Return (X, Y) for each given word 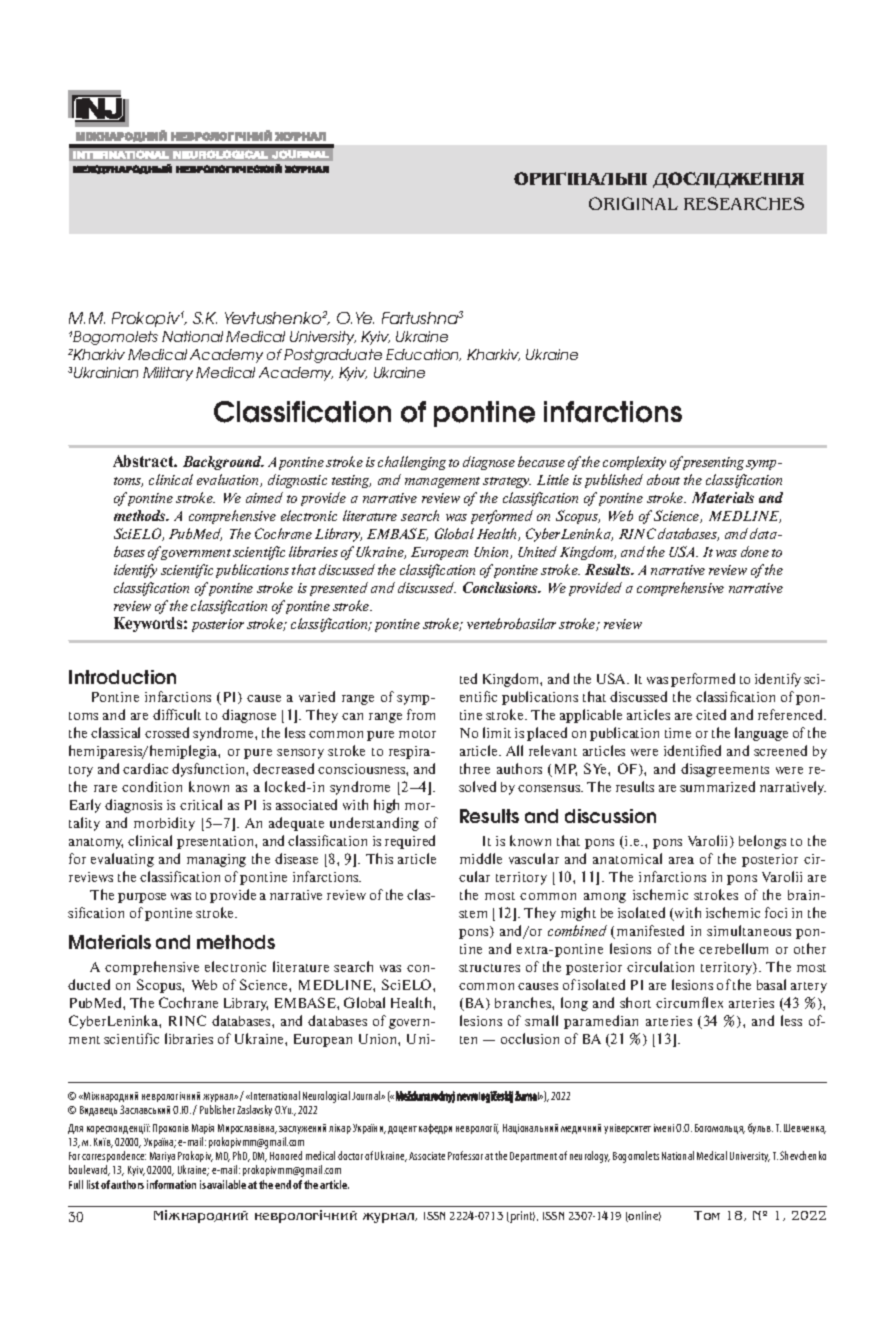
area (681, 860)
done (755, 551)
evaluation (229, 480)
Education (423, 355)
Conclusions (502, 587)
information (171, 1184)
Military (168, 374)
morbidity (164, 824)
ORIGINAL (633, 203)
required (410, 842)
